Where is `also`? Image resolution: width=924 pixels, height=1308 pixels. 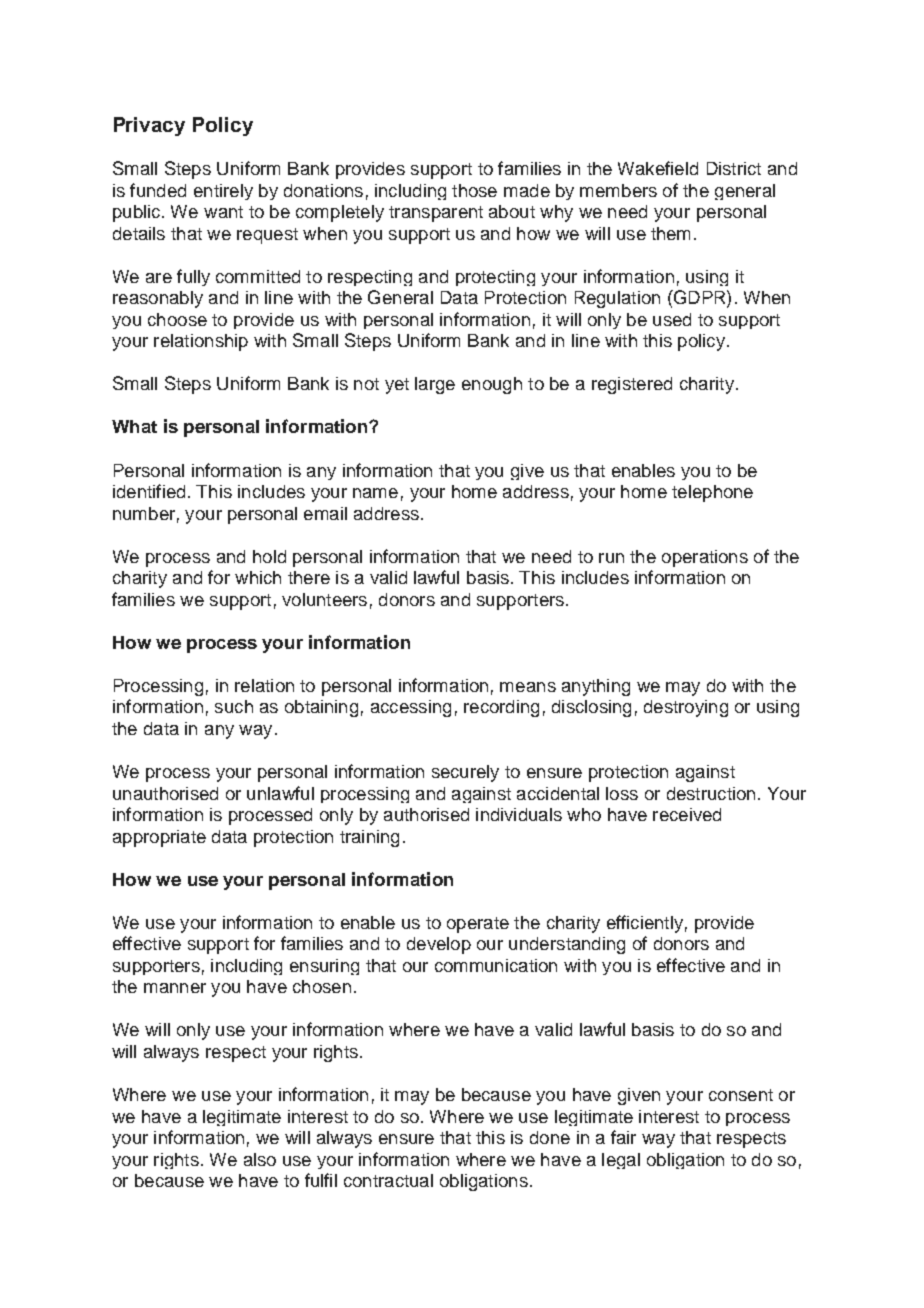
also is located at coordinates (260, 1159).
